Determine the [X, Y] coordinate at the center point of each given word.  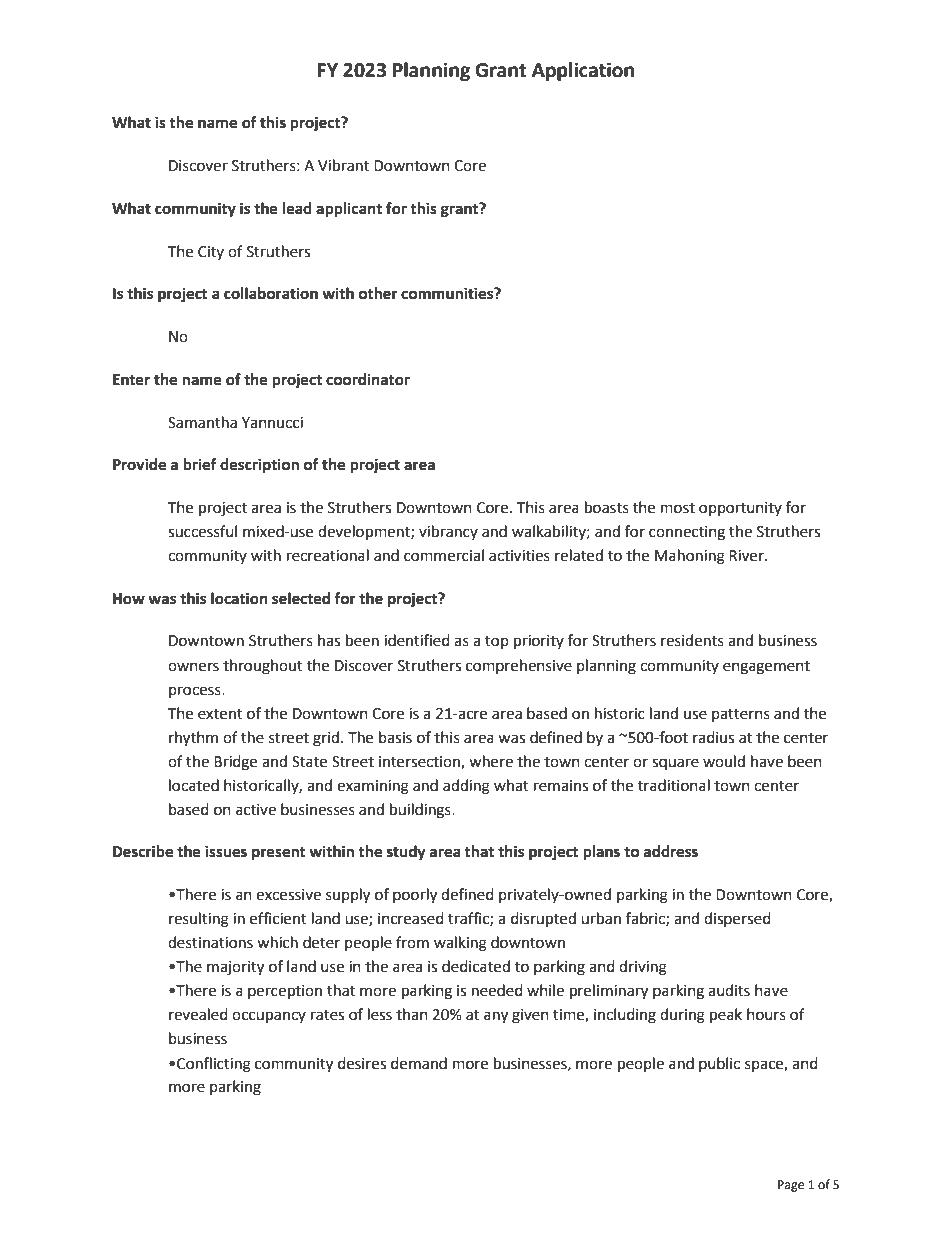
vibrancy [448, 532]
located [194, 785]
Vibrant [343, 165]
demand [419, 1063]
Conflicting [214, 1065]
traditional [674, 785]
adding [466, 787]
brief [200, 464]
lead [297, 208]
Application [583, 71]
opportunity [740, 509]
